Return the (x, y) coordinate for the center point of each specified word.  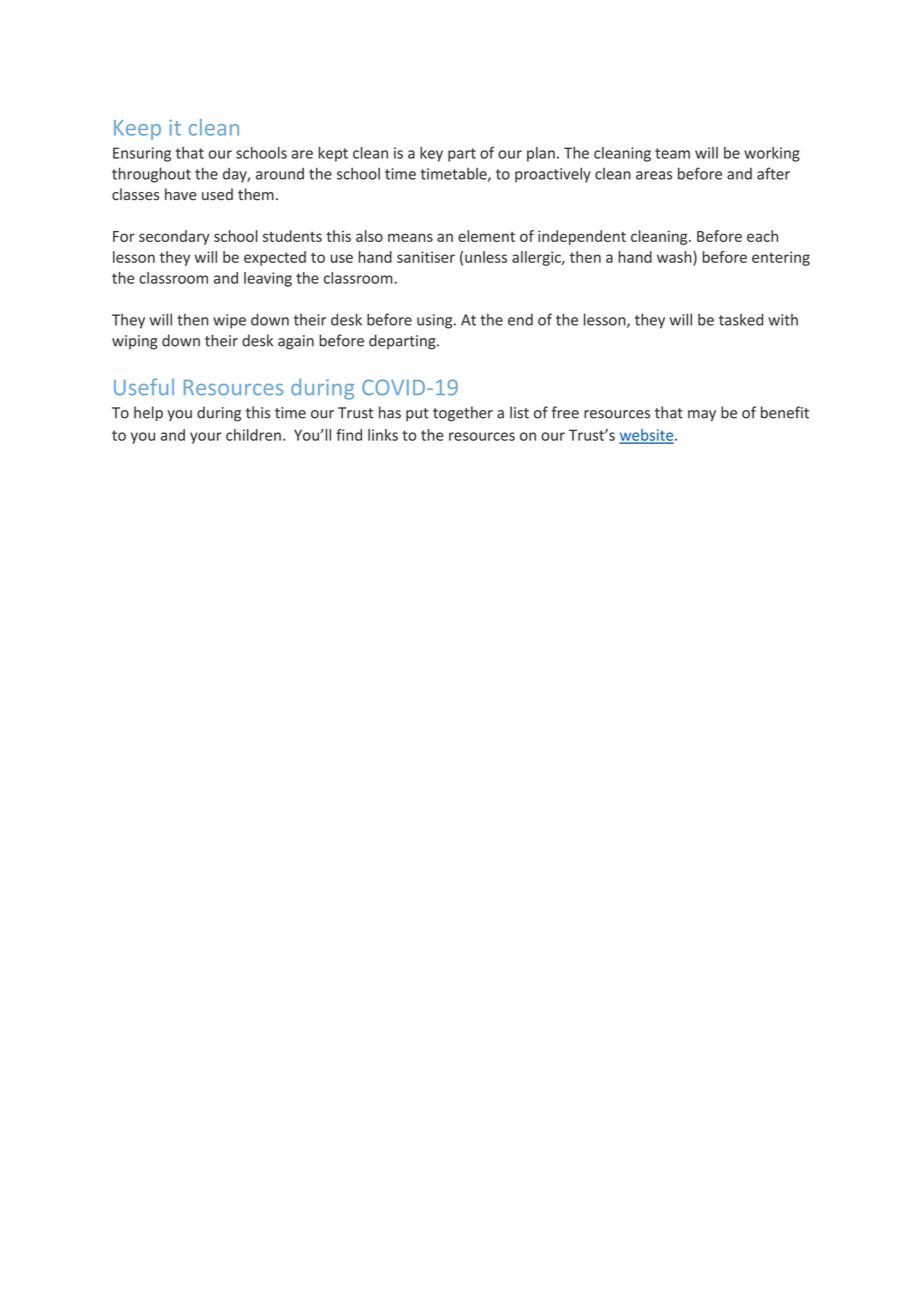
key (431, 154)
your (206, 438)
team (672, 153)
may (702, 416)
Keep (137, 130)
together (463, 414)
